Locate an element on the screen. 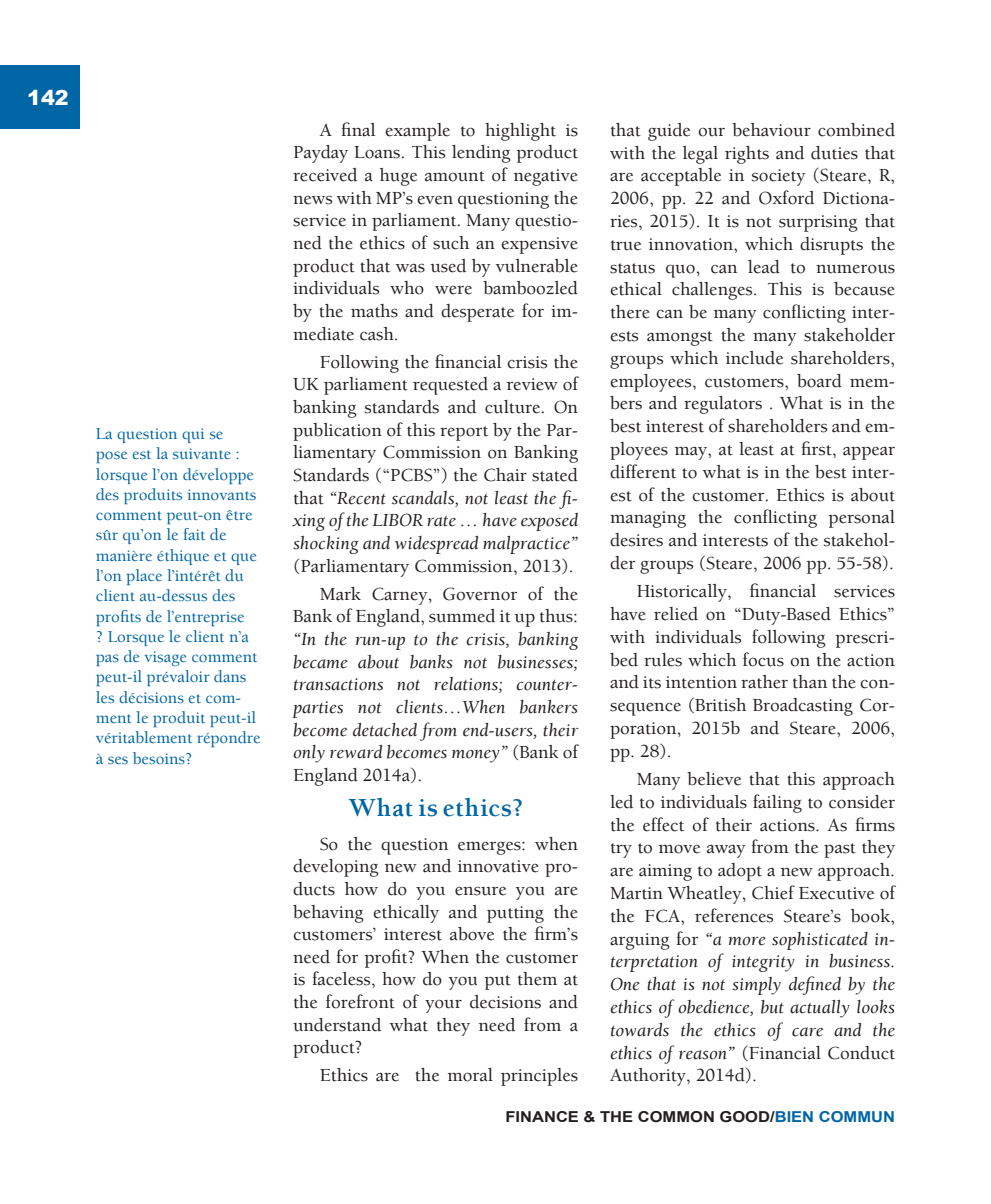 The image size is (991, 1204). society is located at coordinates (779, 177).
